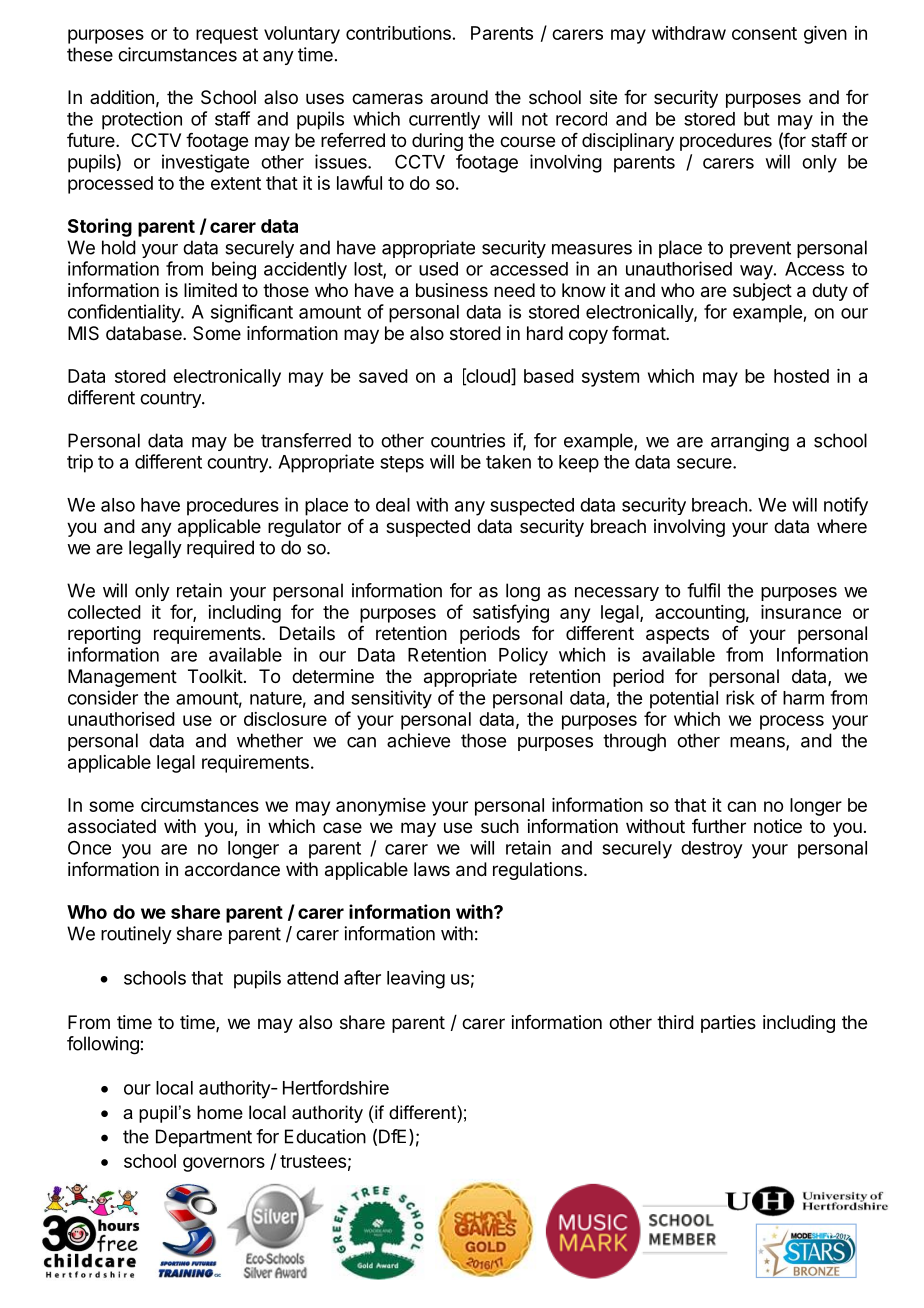  I want to click on associated, so click(112, 826).
